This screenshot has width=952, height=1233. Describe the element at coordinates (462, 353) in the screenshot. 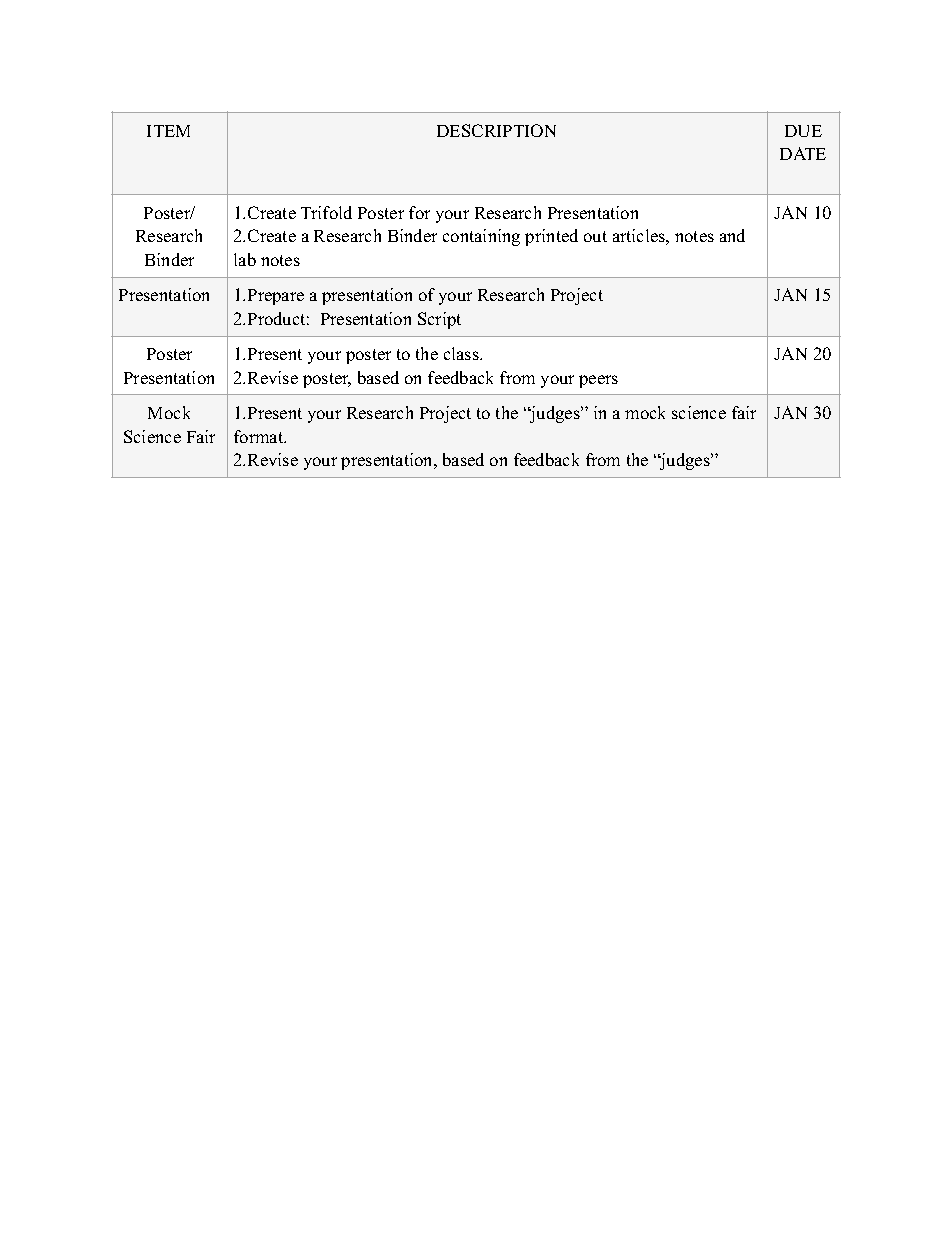

I see `class` at that location.
